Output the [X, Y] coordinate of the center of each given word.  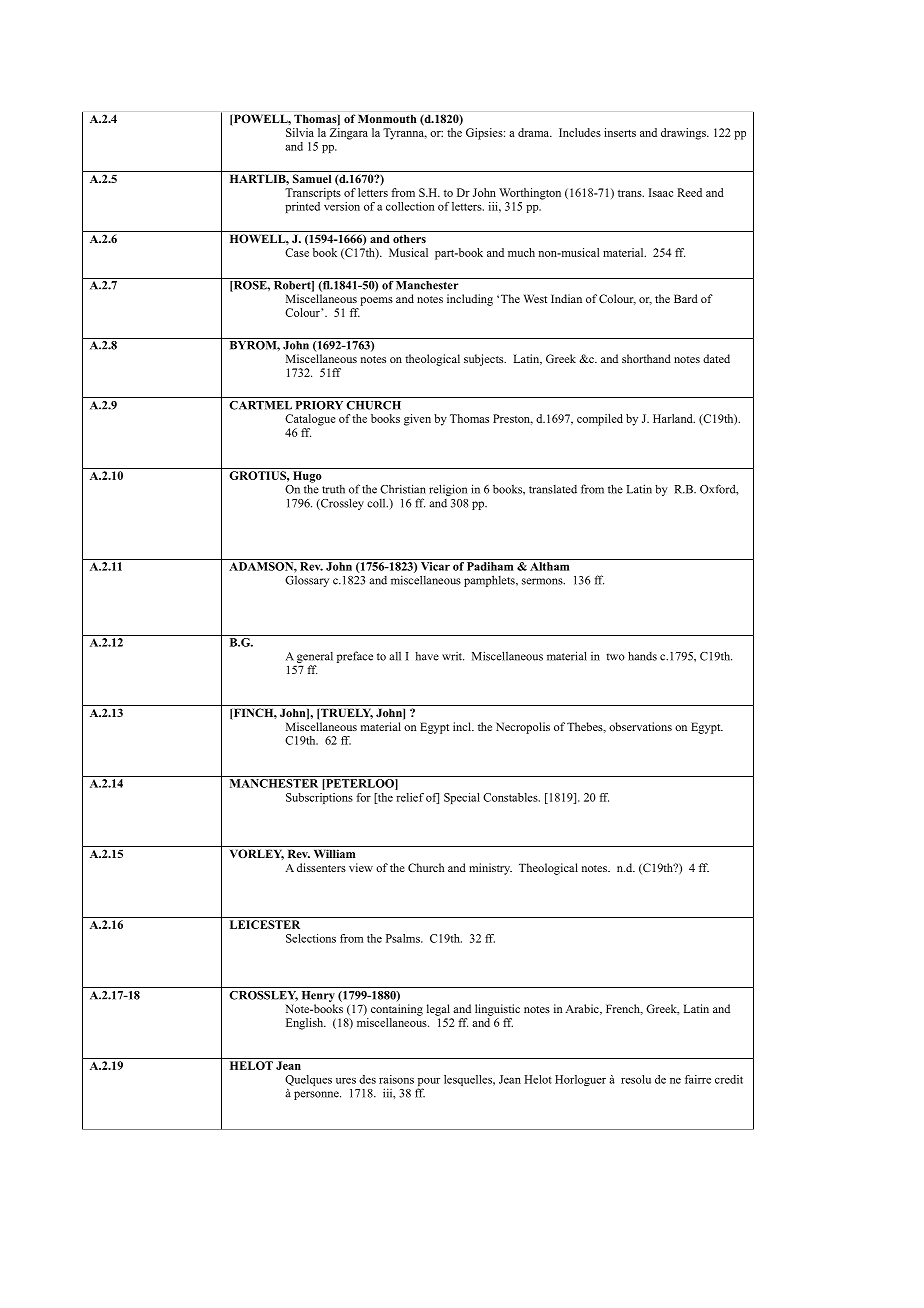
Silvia [300, 132]
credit [729, 1079]
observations [640, 726]
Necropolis [523, 728]
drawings [684, 134]
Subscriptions [319, 798]
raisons [396, 1079]
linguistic [497, 1010]
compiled [600, 420]
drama [535, 132]
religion [448, 490]
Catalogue [310, 420]
